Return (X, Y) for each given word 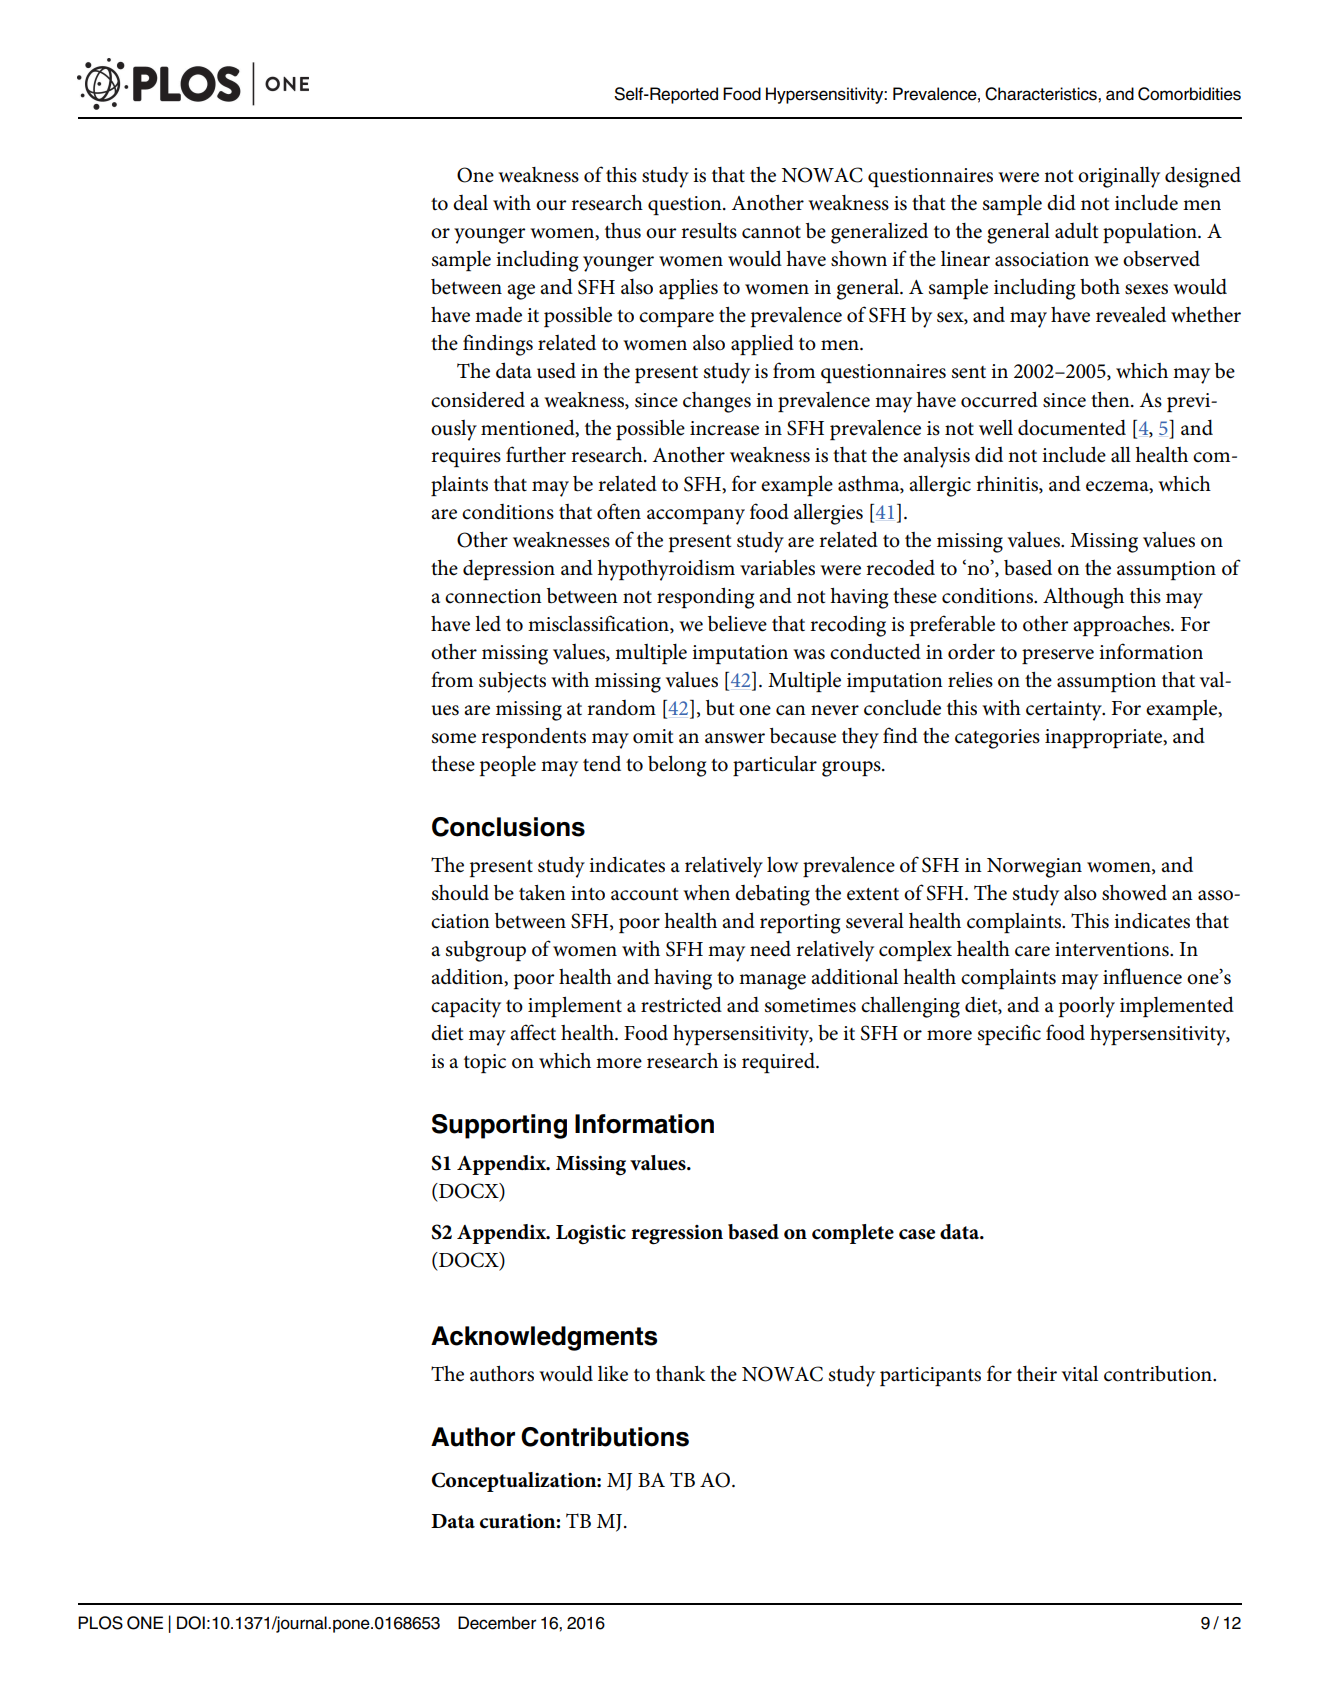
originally (1119, 177)
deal (470, 203)
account (644, 894)
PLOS (100, 1623)
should (460, 892)
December (497, 1623)
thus (623, 231)
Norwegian (1034, 868)
